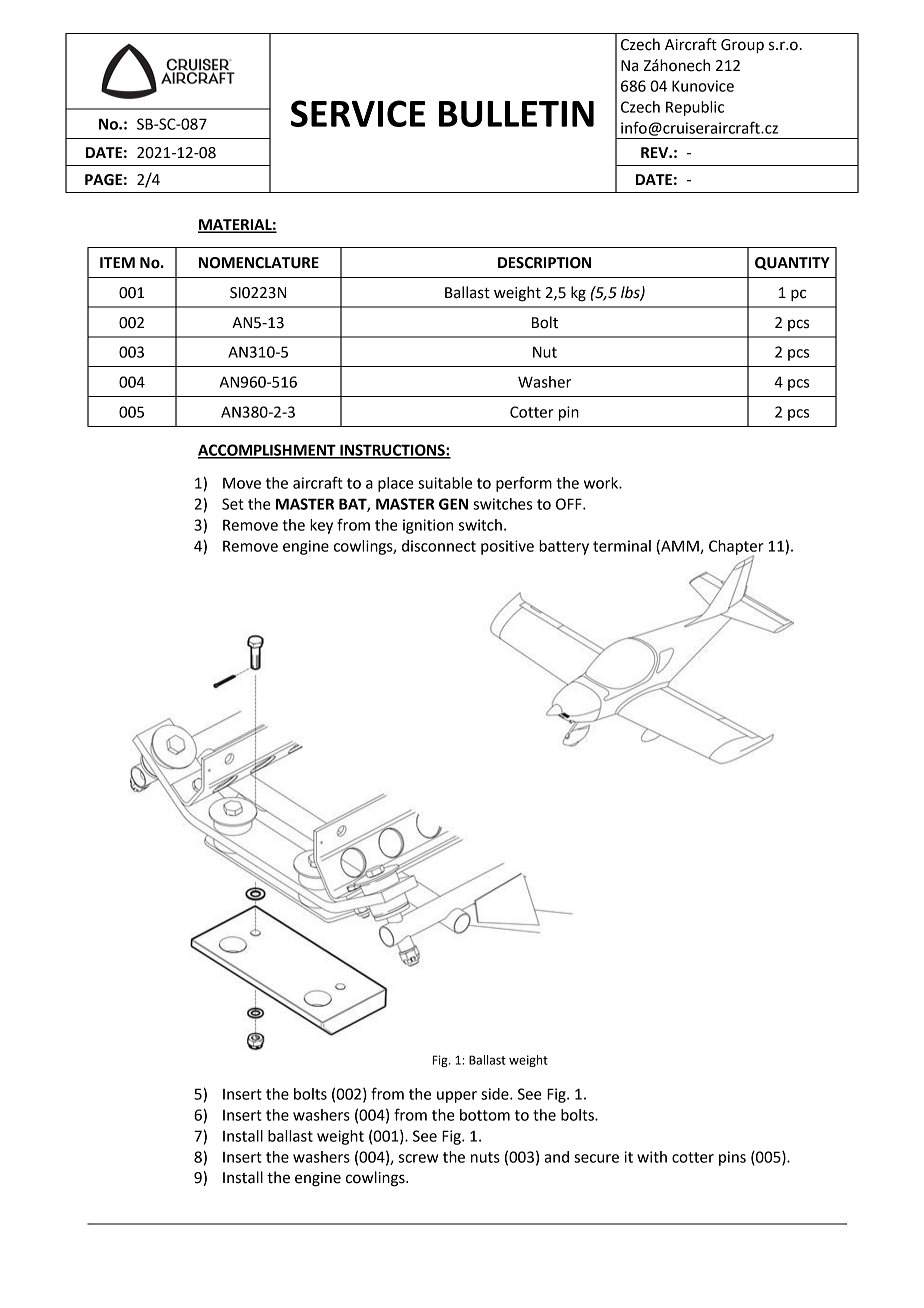  What do you see at coordinates (418, 1158) in the image?
I see `screw` at bounding box center [418, 1158].
